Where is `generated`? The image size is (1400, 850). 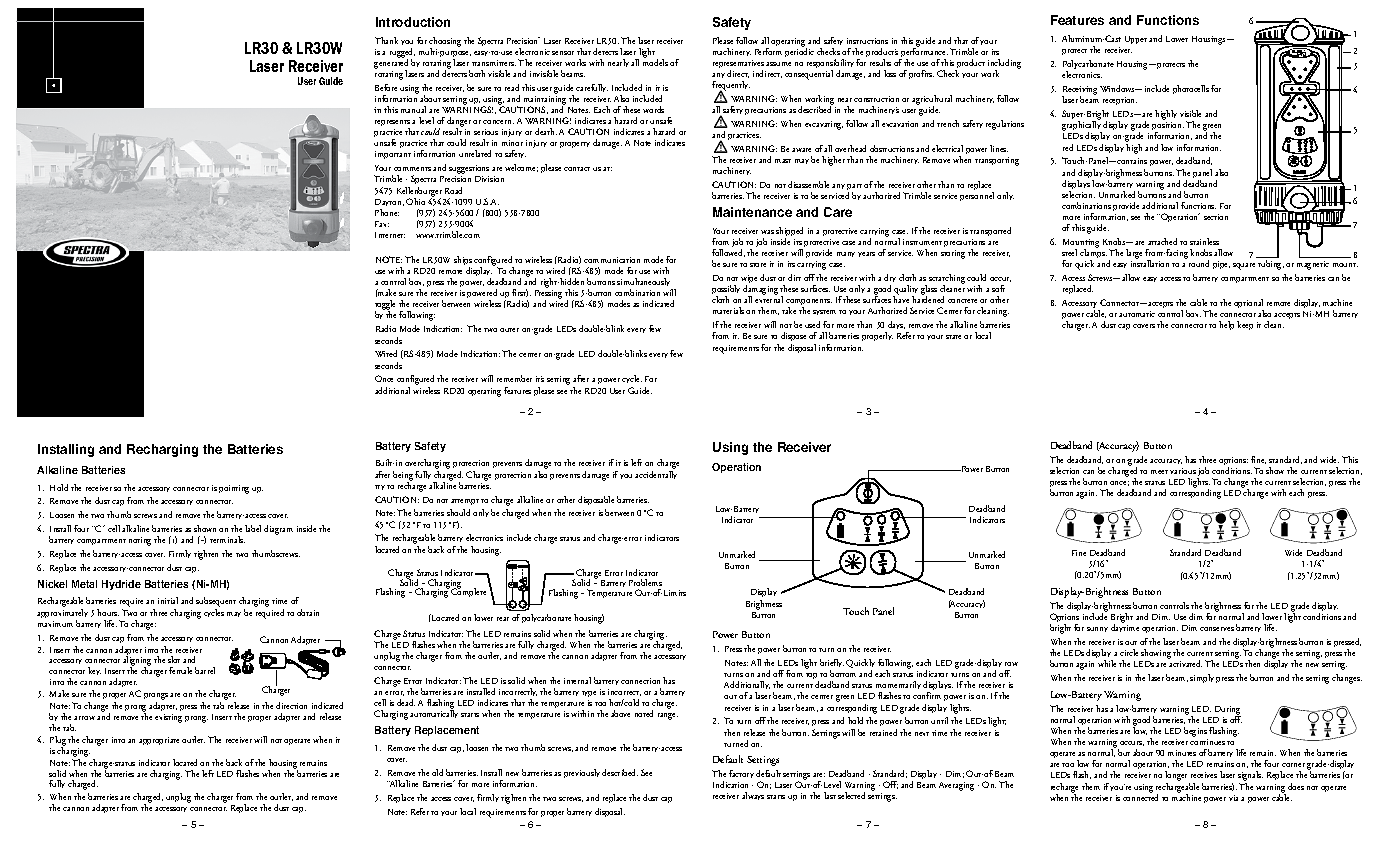
generated is located at coordinates (391, 64).
